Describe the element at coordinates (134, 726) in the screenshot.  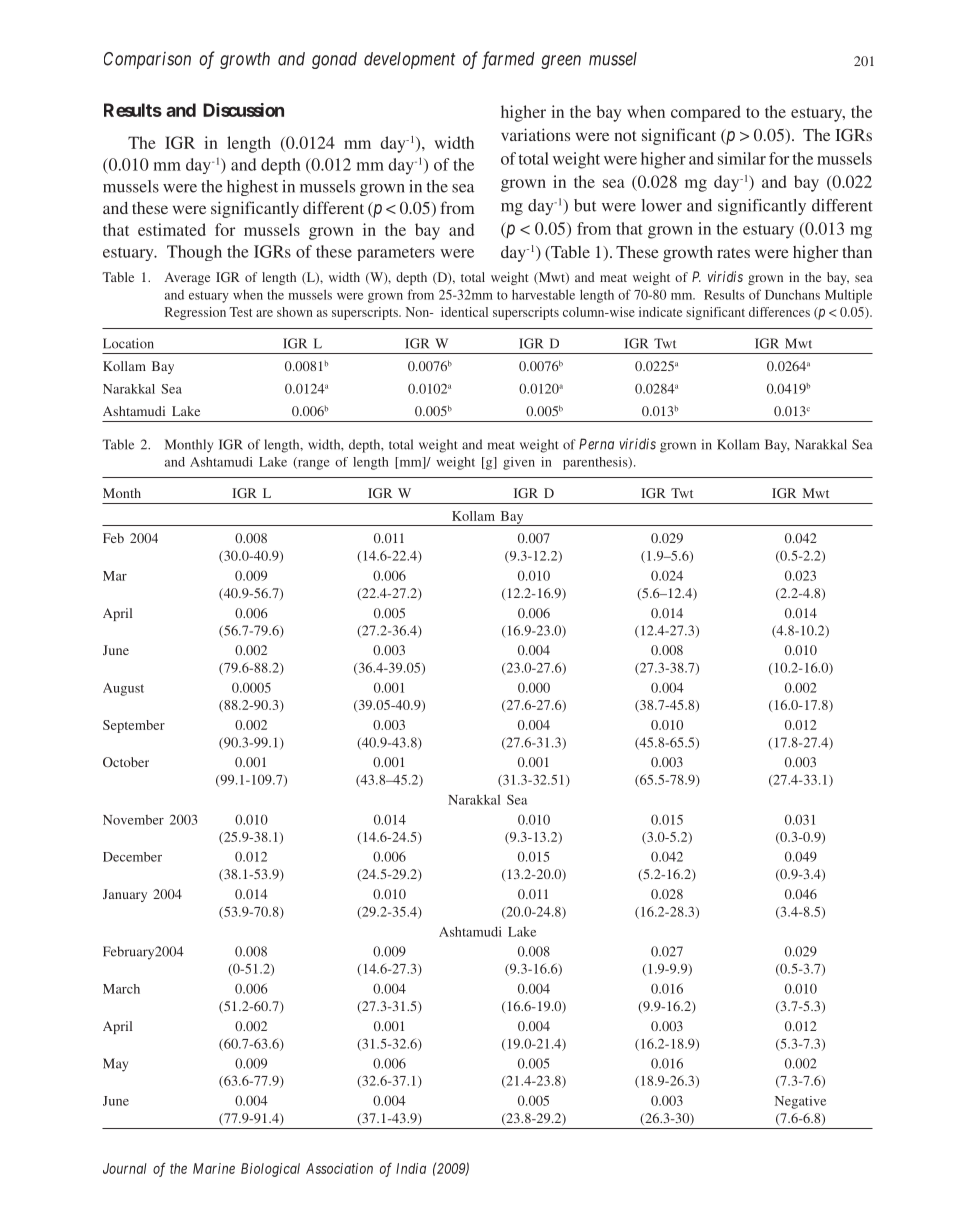
I see `September` at that location.
